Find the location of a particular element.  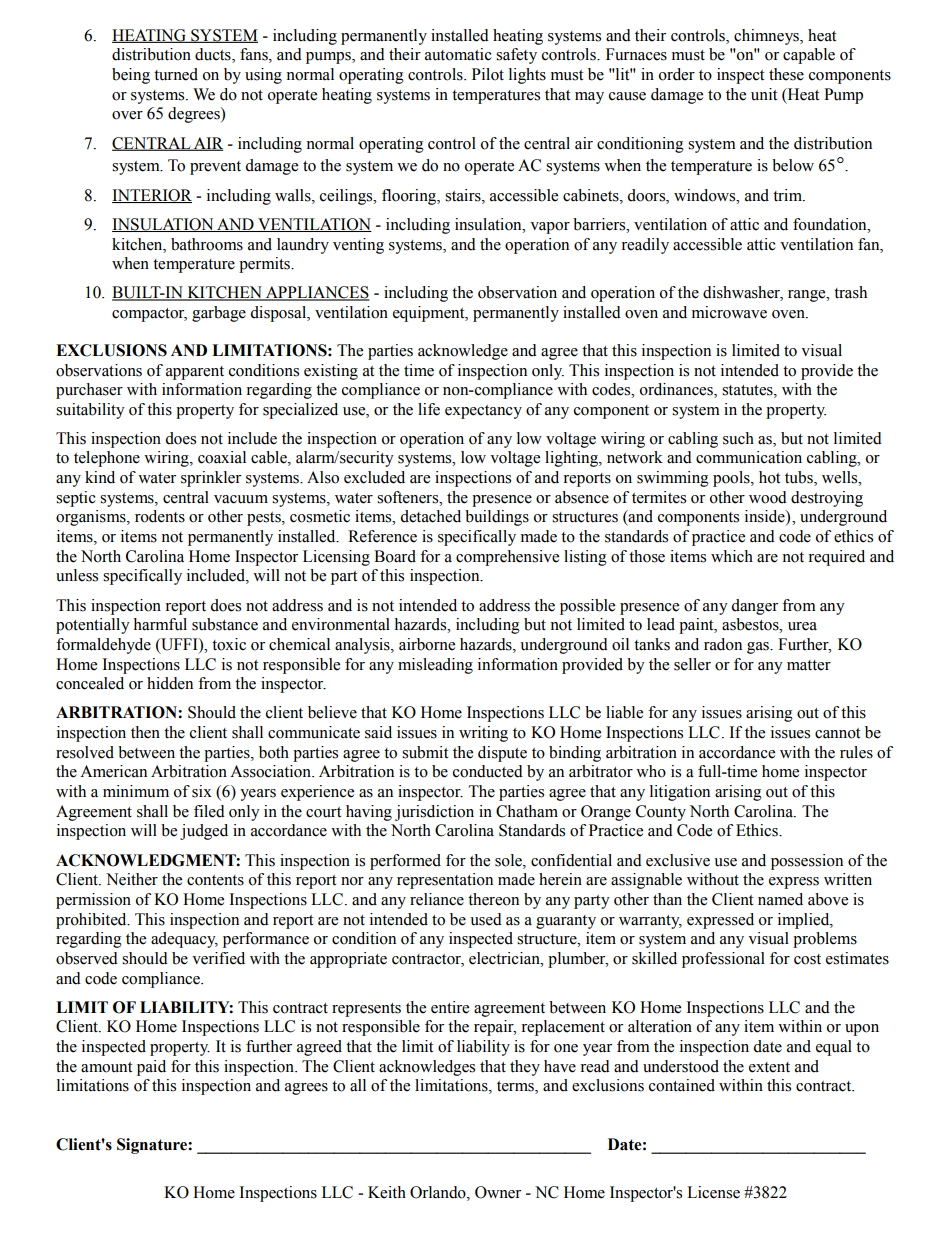

these is located at coordinates (786, 74).
